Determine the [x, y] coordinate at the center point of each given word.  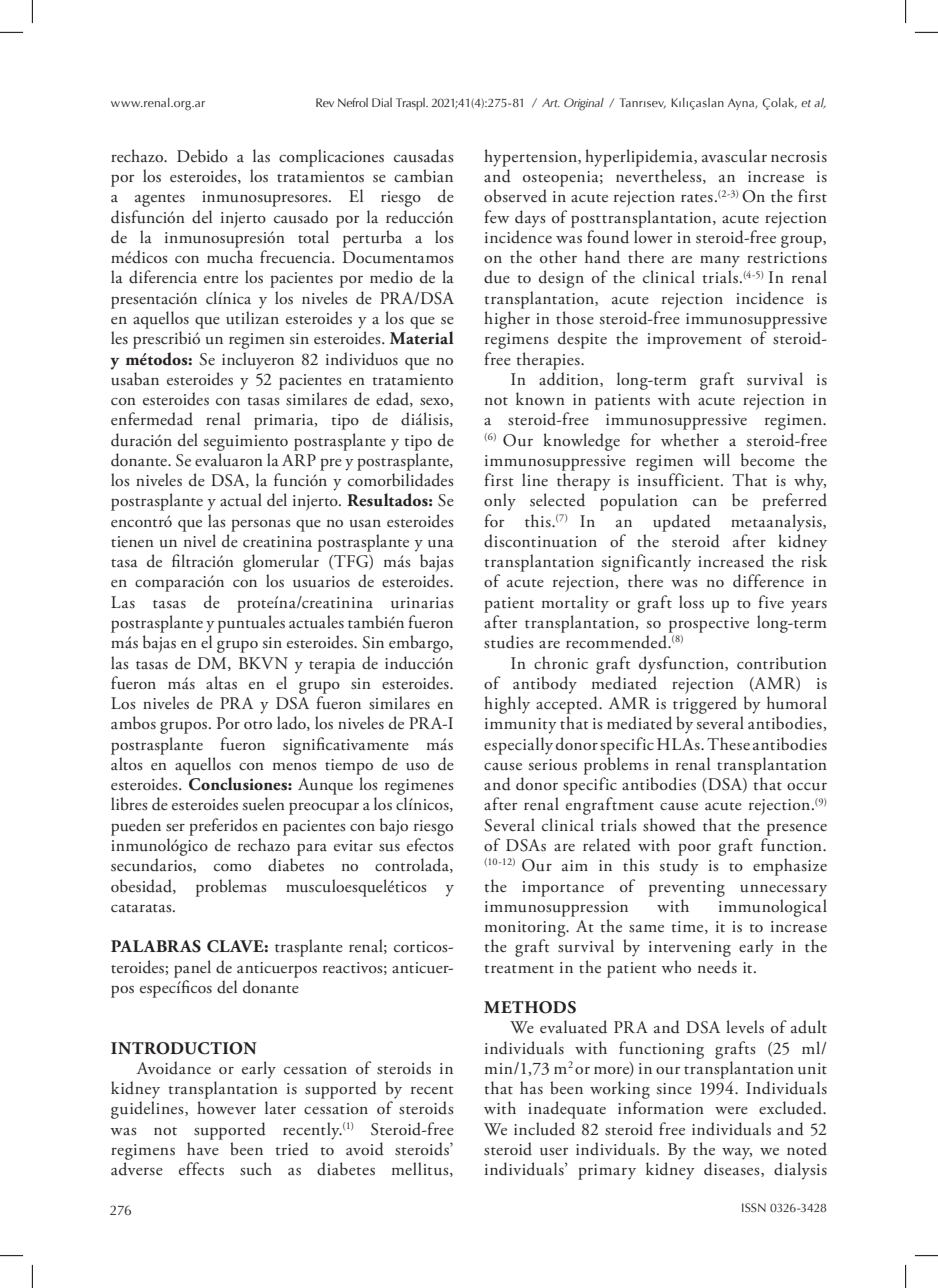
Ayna [742, 104]
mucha [230, 257]
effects [201, 1169]
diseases [733, 1169]
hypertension [531, 158]
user [554, 1152]
